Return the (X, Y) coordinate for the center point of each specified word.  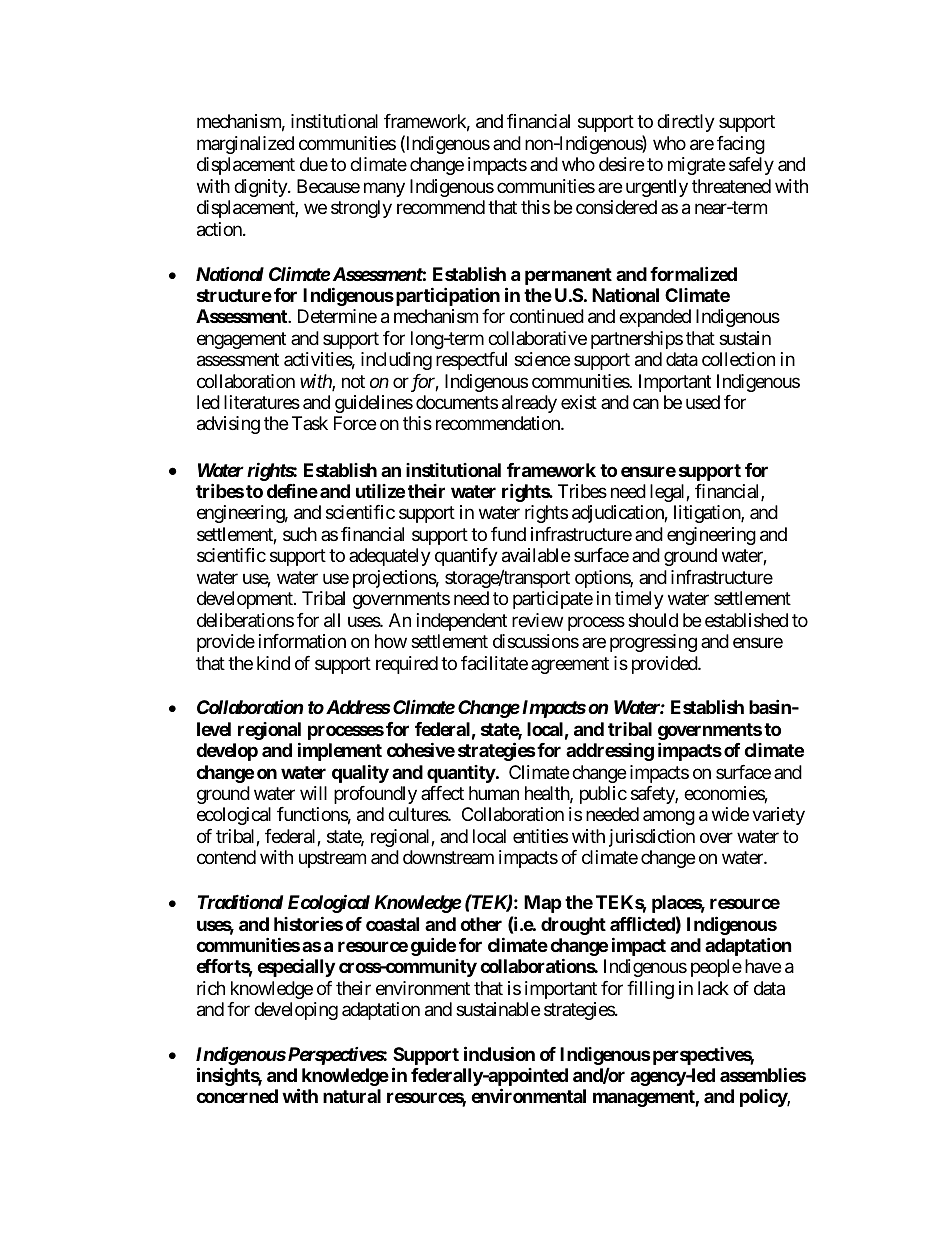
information (302, 641)
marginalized (245, 145)
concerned (237, 1096)
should (653, 620)
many (384, 189)
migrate (696, 166)
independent (462, 622)
